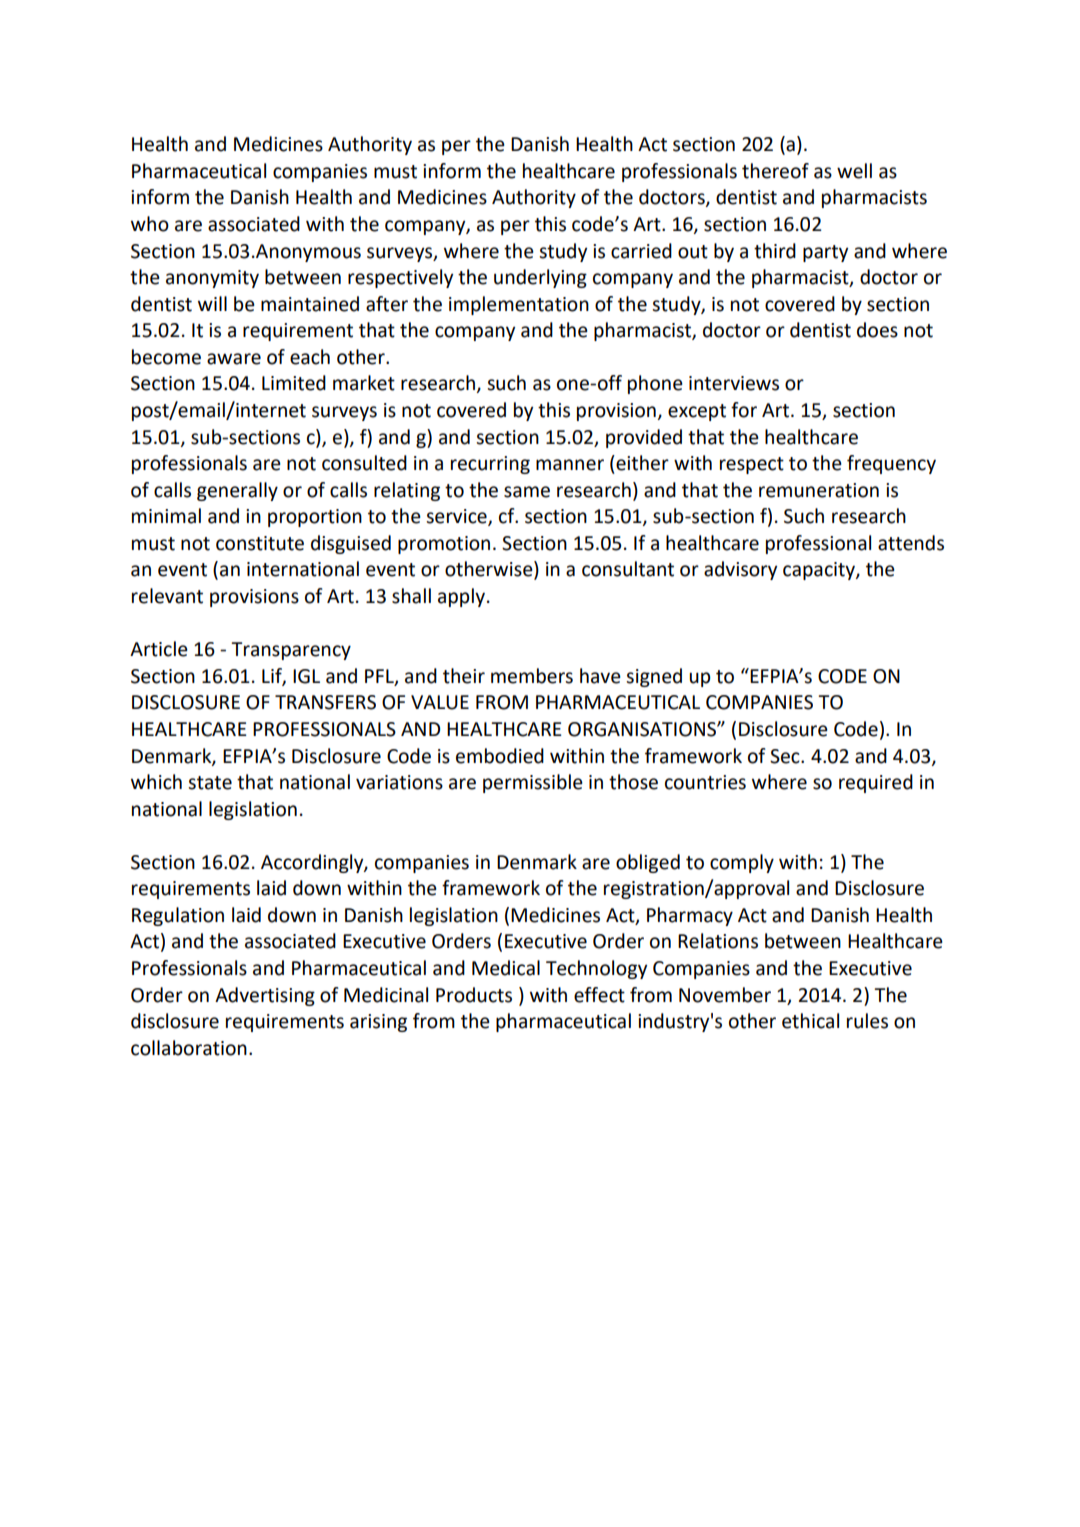 Image resolution: width=1080 pixels, height=1527 pixels. I want to click on underlying, so click(540, 278).
